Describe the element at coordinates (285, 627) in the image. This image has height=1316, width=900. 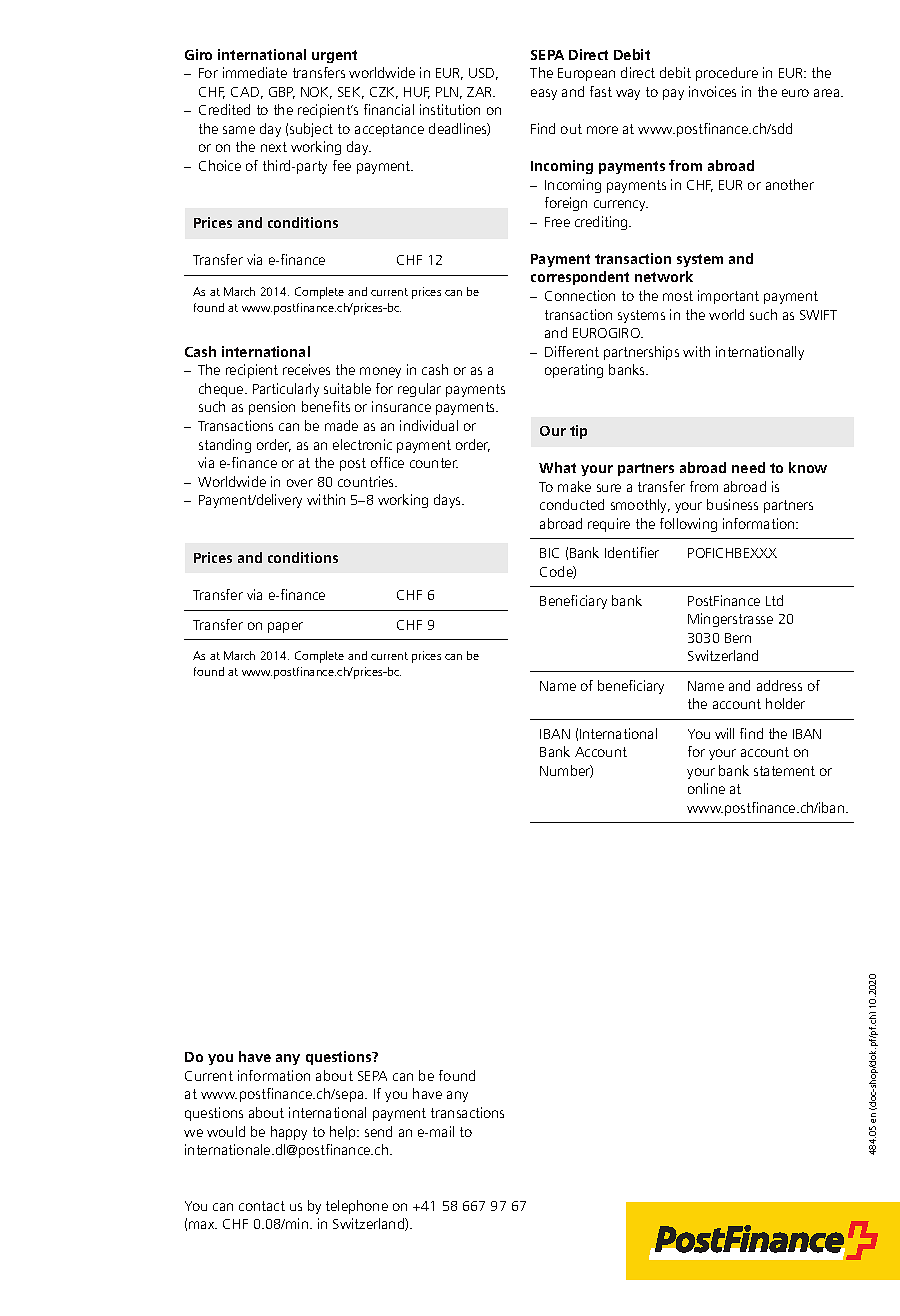
I see `paper` at that location.
